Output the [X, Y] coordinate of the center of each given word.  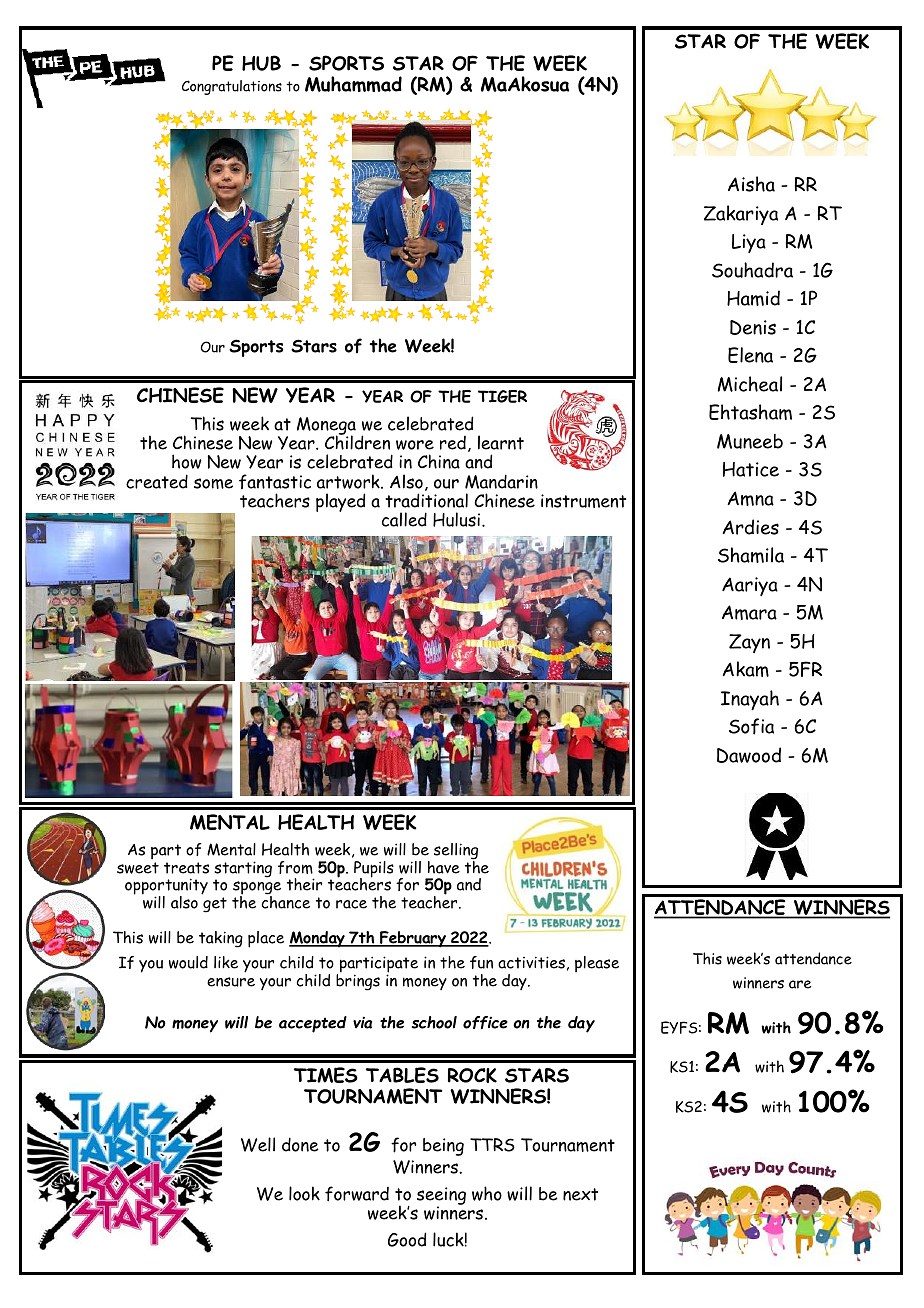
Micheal [750, 384]
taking [221, 939]
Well [258, 1144]
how [186, 461]
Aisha [751, 184]
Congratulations [232, 87]
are [800, 984]
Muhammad [353, 84]
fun [481, 962]
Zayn [749, 643]
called [404, 519]
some [213, 483]
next [580, 1194]
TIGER [502, 396]
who [487, 1193]
